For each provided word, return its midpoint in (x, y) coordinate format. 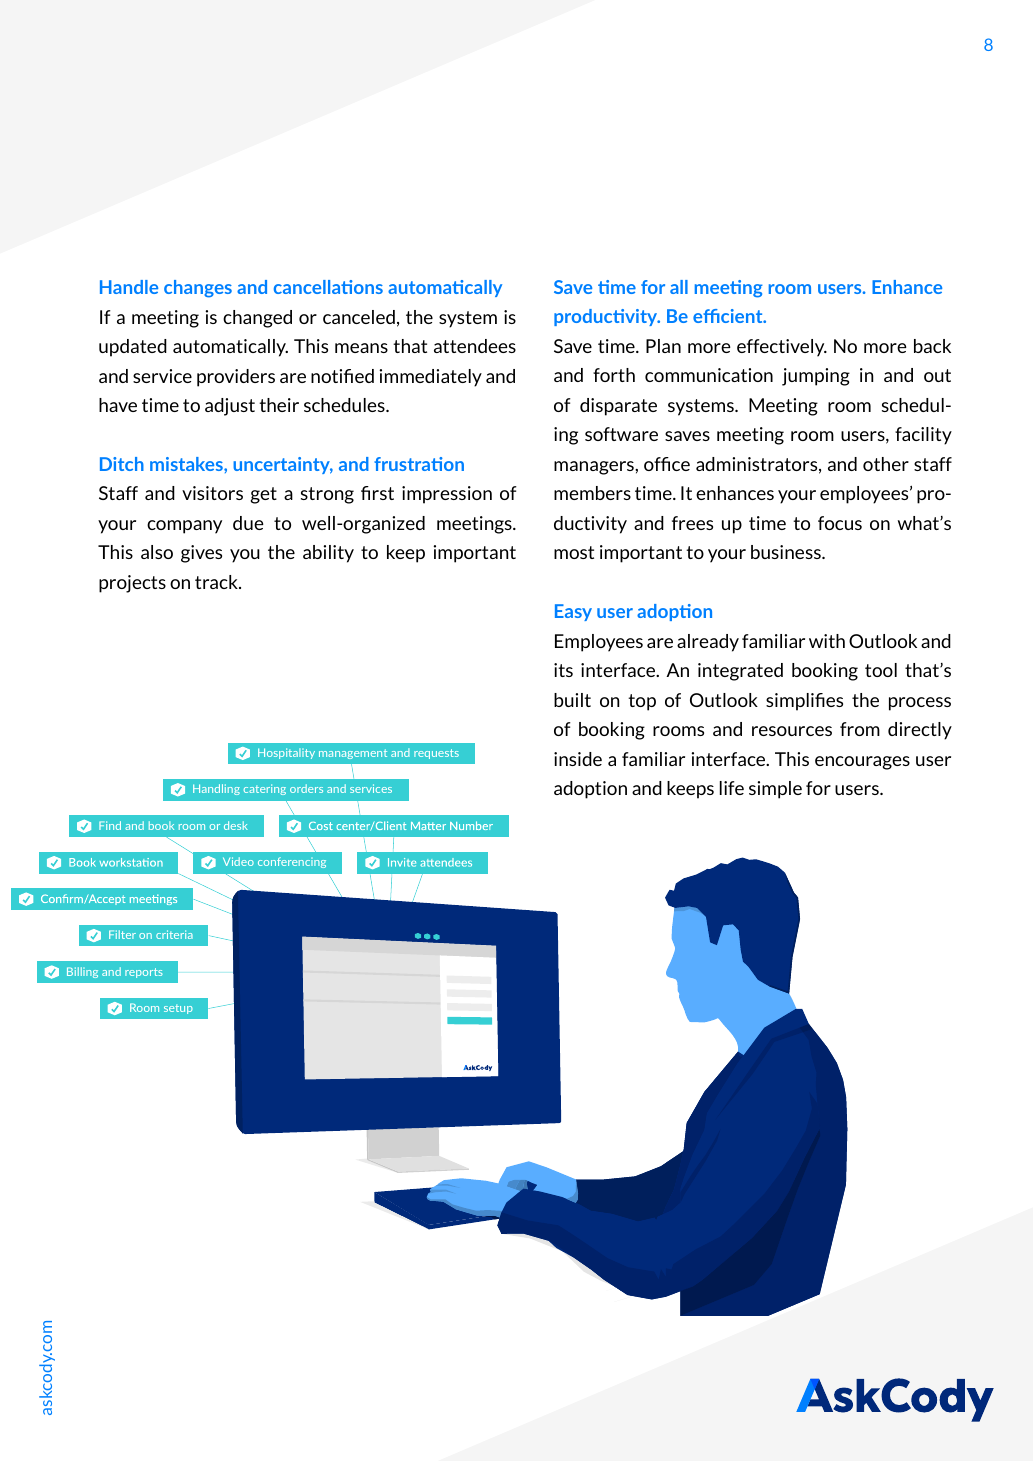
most (574, 552)
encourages (862, 763)
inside (578, 759)
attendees (475, 346)
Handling (216, 789)
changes (198, 289)
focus (840, 523)
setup (178, 1009)
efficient (729, 316)
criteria (174, 934)
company (184, 527)
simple (775, 790)
